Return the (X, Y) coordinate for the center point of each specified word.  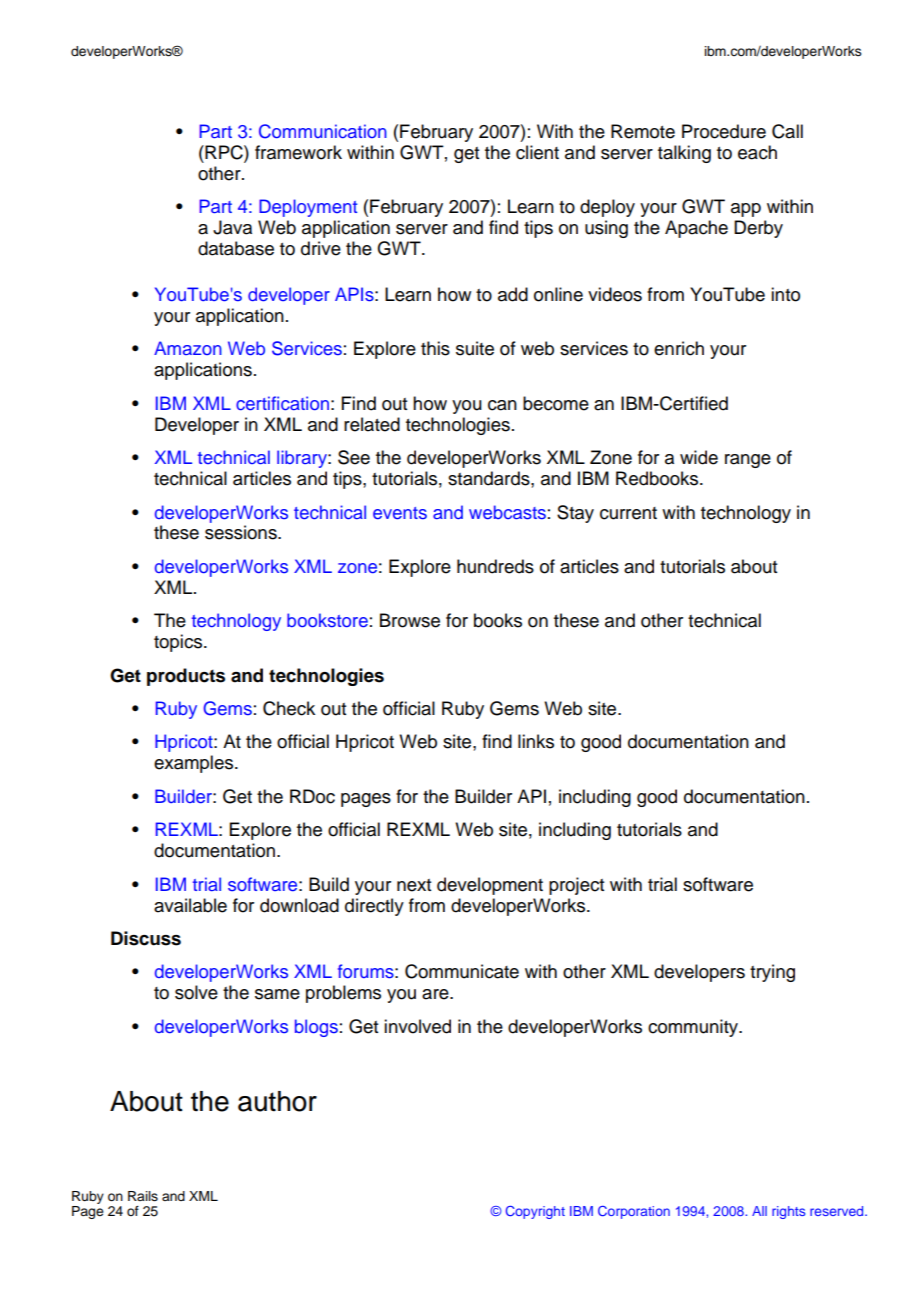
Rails (143, 1196)
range (748, 461)
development (490, 886)
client (537, 152)
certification (282, 403)
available (190, 905)
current (628, 513)
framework (298, 152)
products (186, 677)
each (757, 152)
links (536, 741)
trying (772, 973)
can (502, 405)
